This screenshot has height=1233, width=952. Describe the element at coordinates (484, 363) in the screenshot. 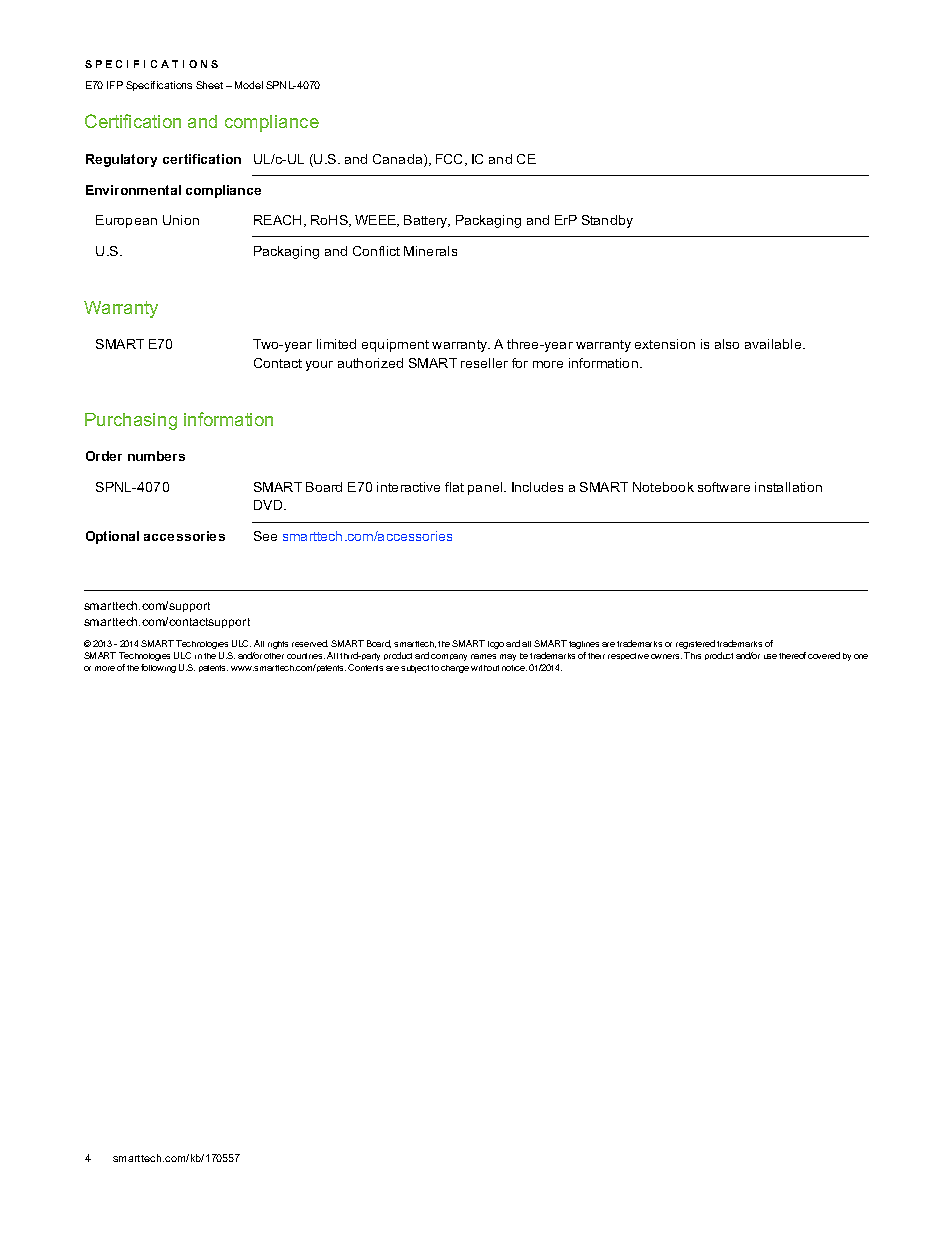

I see `reseller` at that location.
